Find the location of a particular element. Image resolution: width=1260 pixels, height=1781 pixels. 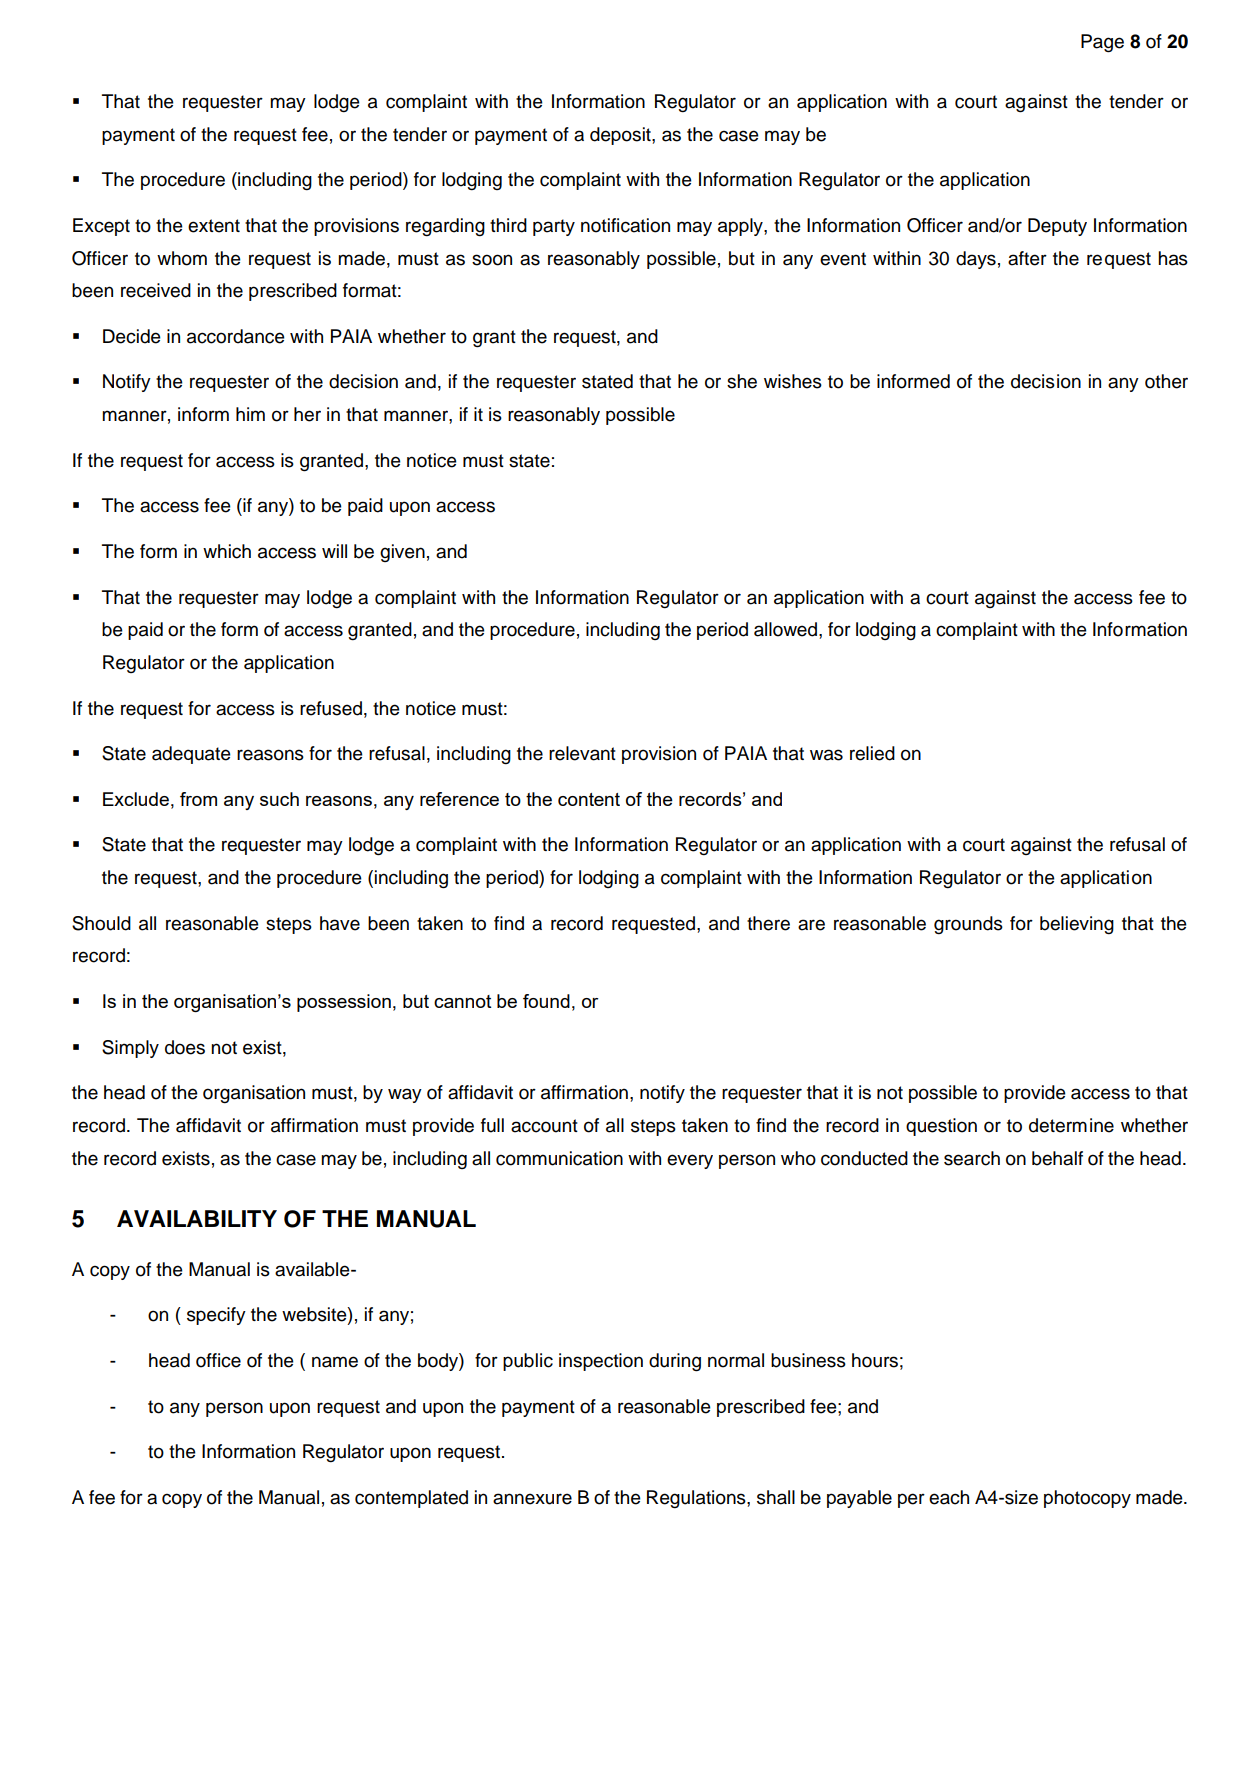

which is located at coordinates (227, 551).
